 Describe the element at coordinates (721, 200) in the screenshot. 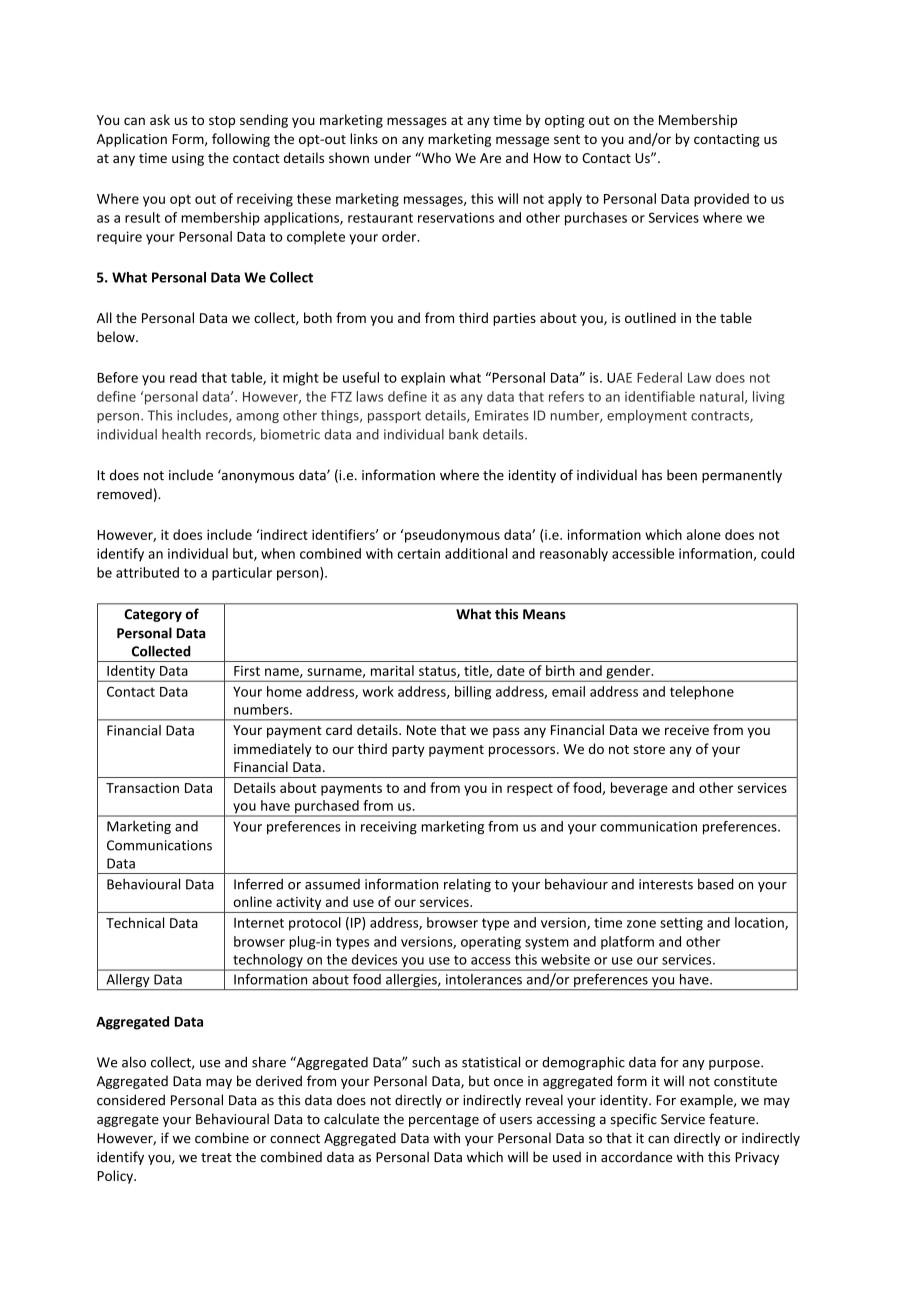

I see `provided` at that location.
